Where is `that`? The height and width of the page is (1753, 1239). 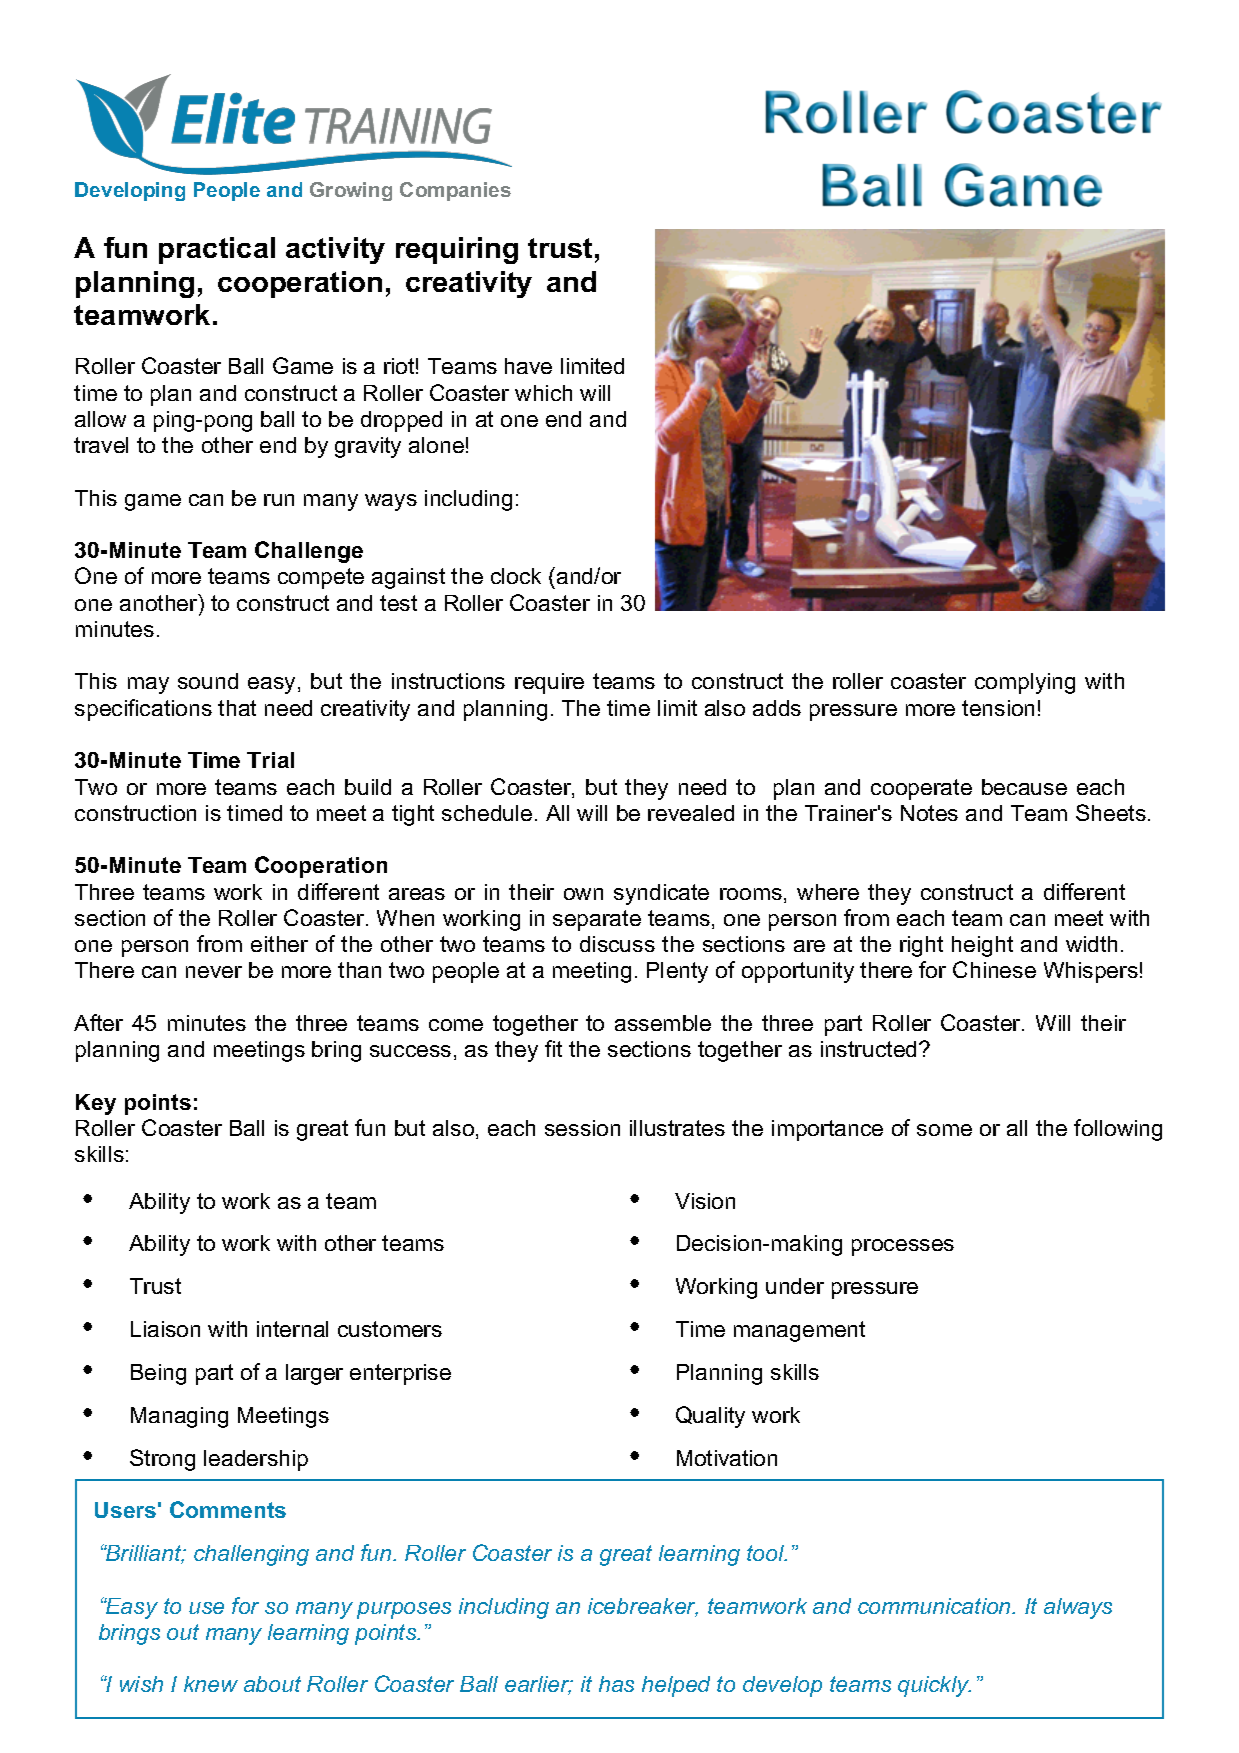
that is located at coordinates (237, 708).
